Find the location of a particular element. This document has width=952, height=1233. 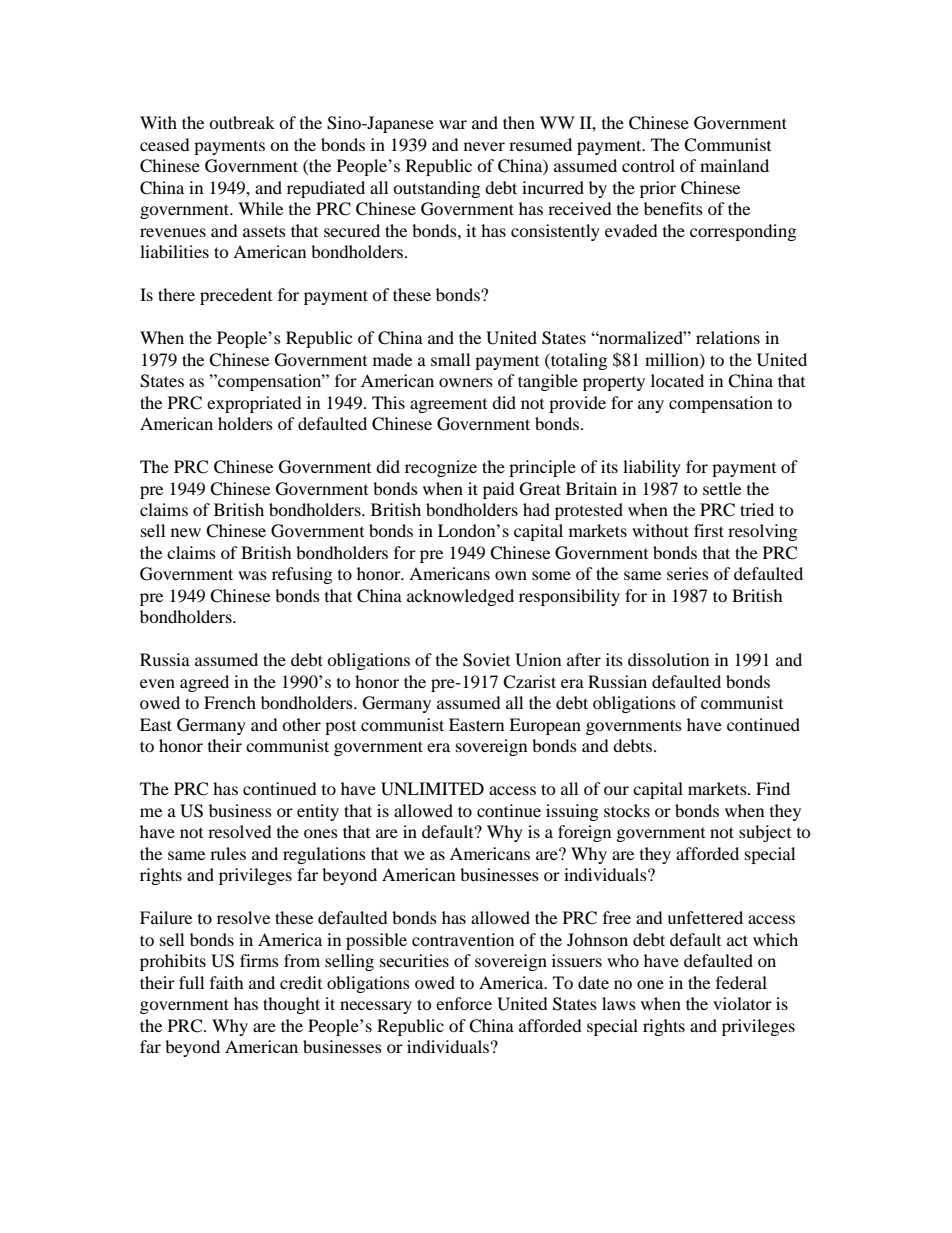

precedent is located at coordinates (236, 296).
